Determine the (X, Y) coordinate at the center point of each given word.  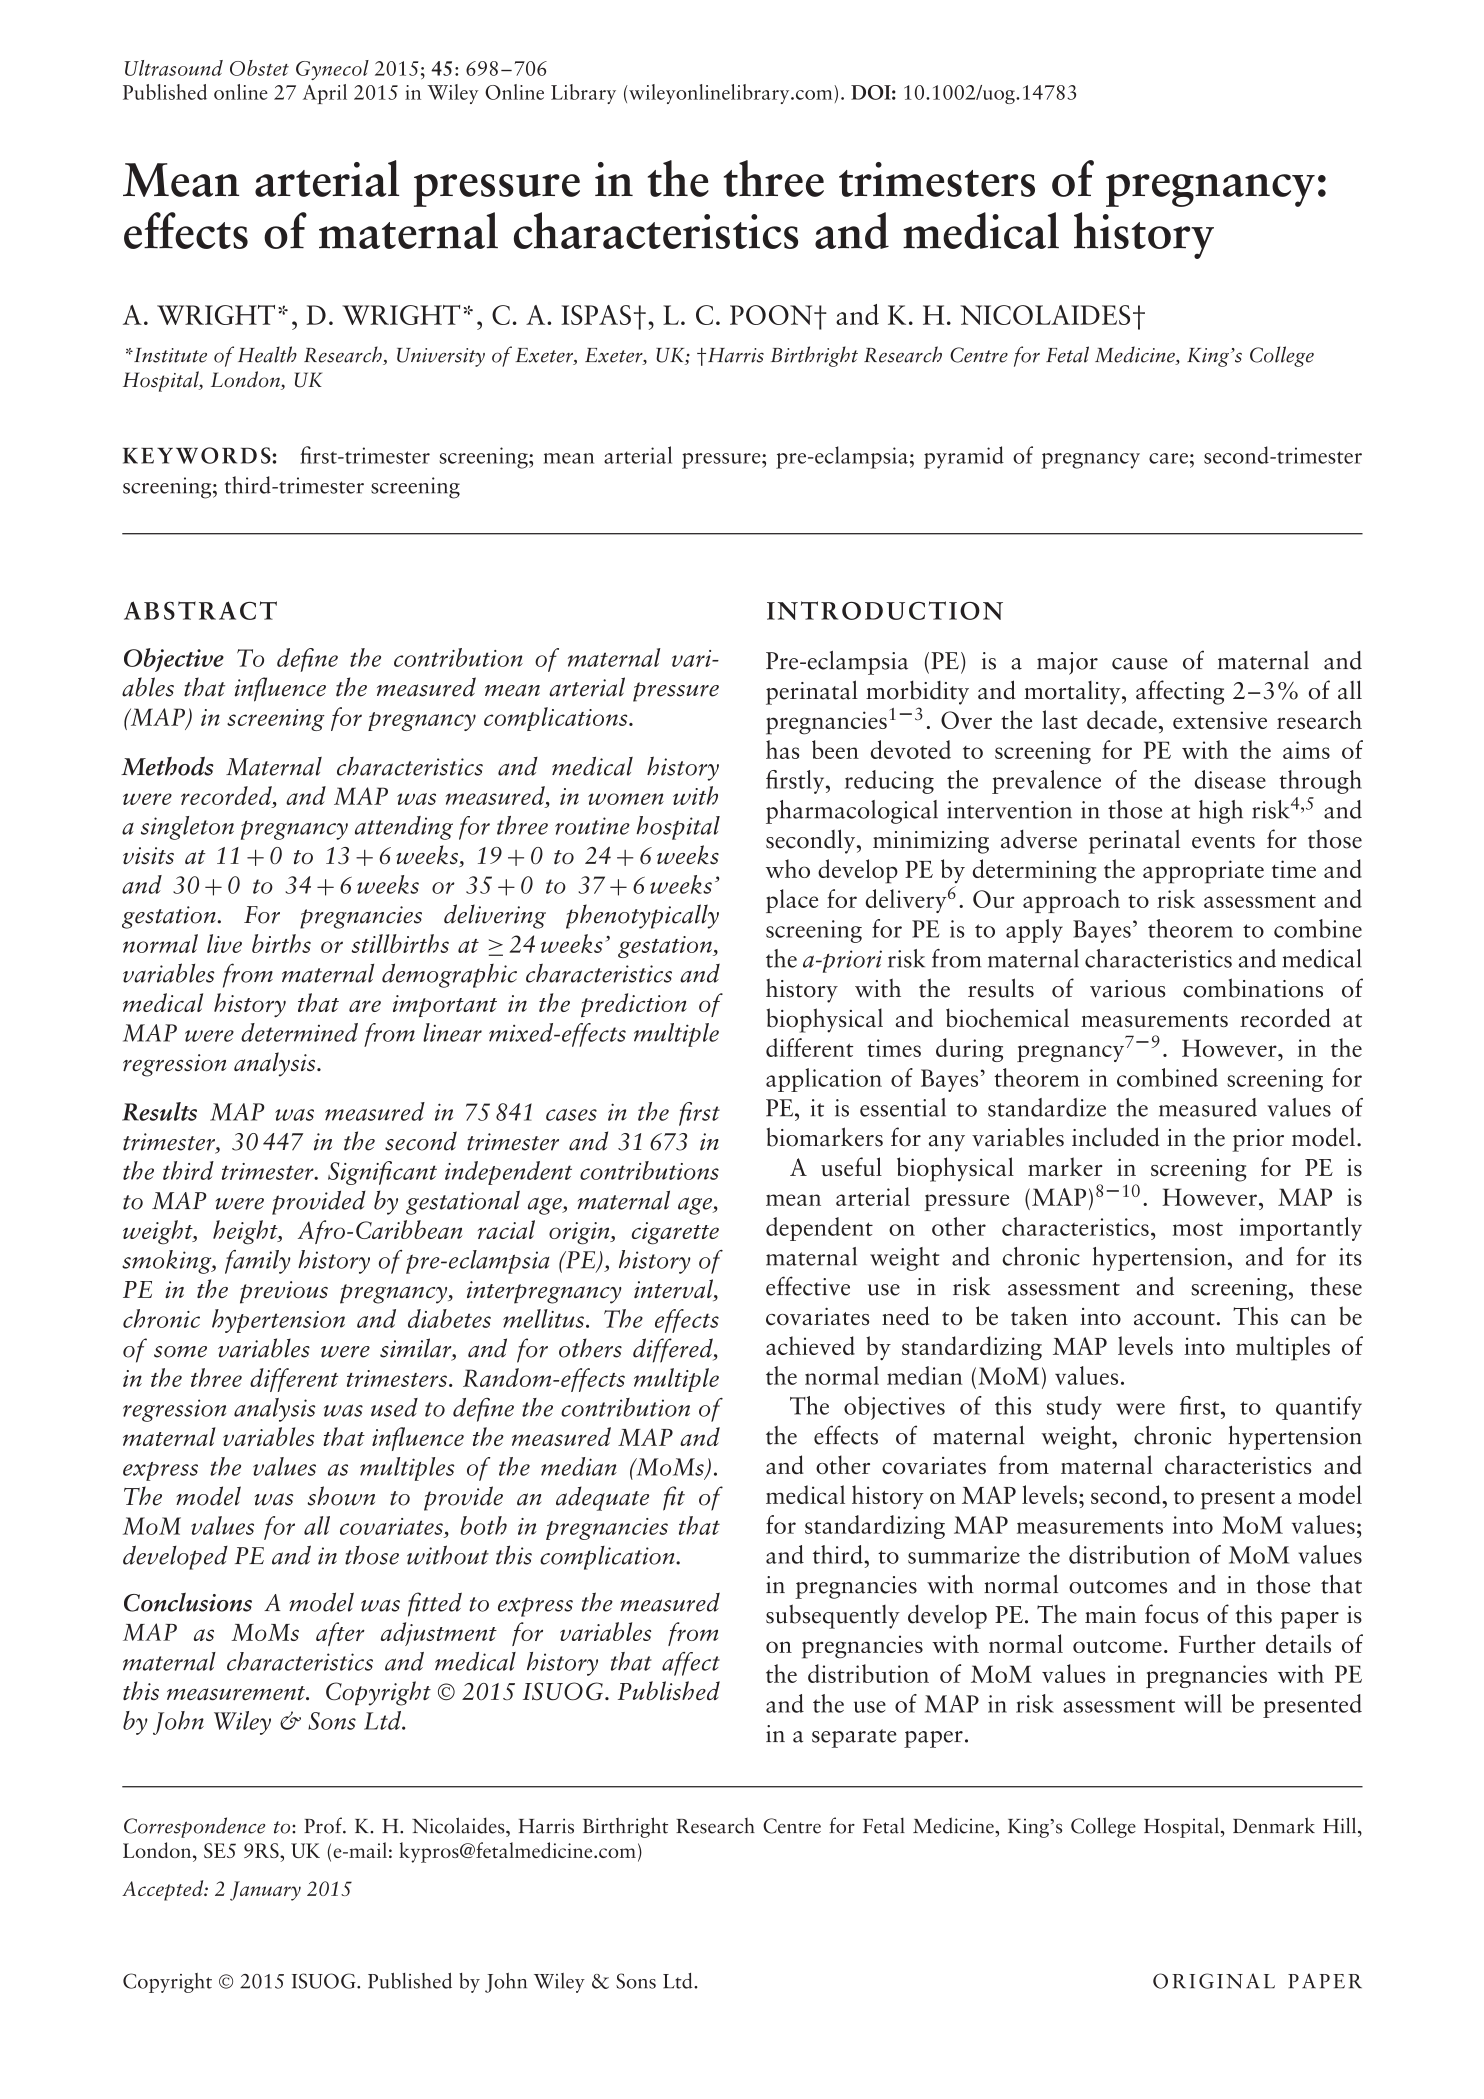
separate (854, 1738)
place (792, 901)
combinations (1253, 988)
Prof (324, 1825)
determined (299, 1032)
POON (772, 315)
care (1168, 458)
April (325, 94)
